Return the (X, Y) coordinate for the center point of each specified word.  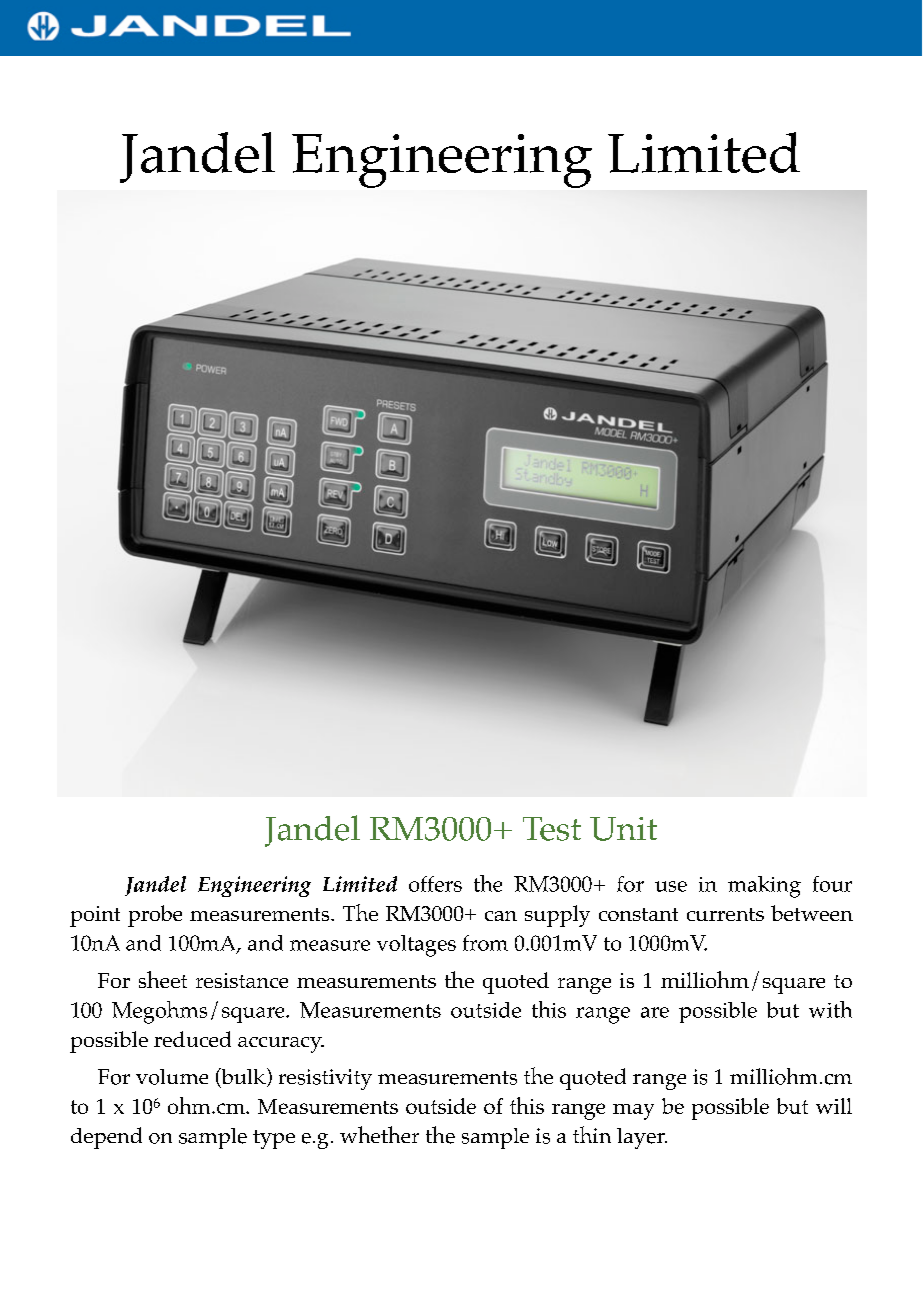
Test (552, 829)
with (830, 1009)
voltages (416, 946)
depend (106, 1138)
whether (379, 1134)
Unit (623, 829)
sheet (163, 979)
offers (435, 884)
